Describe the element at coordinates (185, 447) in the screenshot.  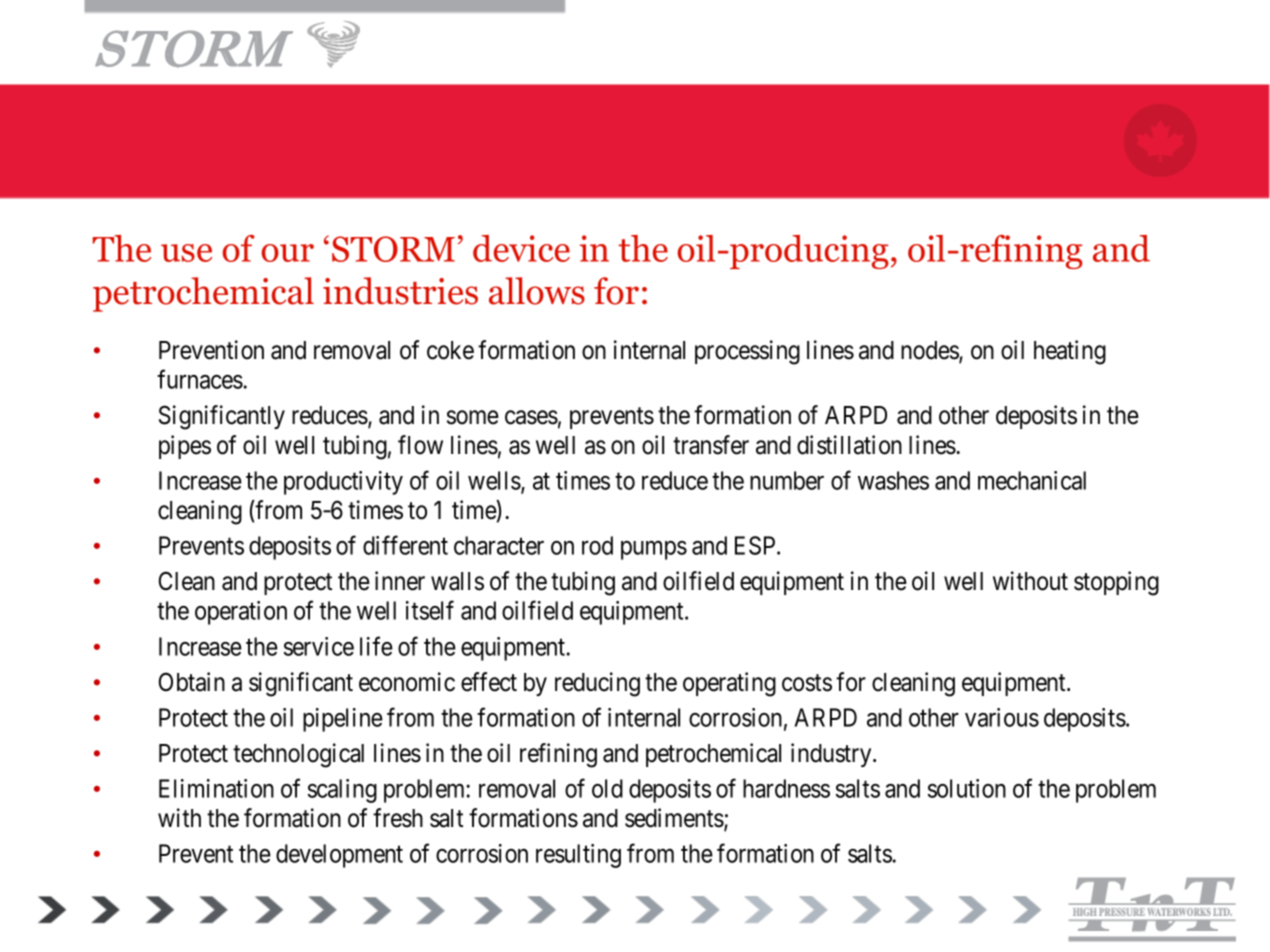
I see `pipes` at that location.
